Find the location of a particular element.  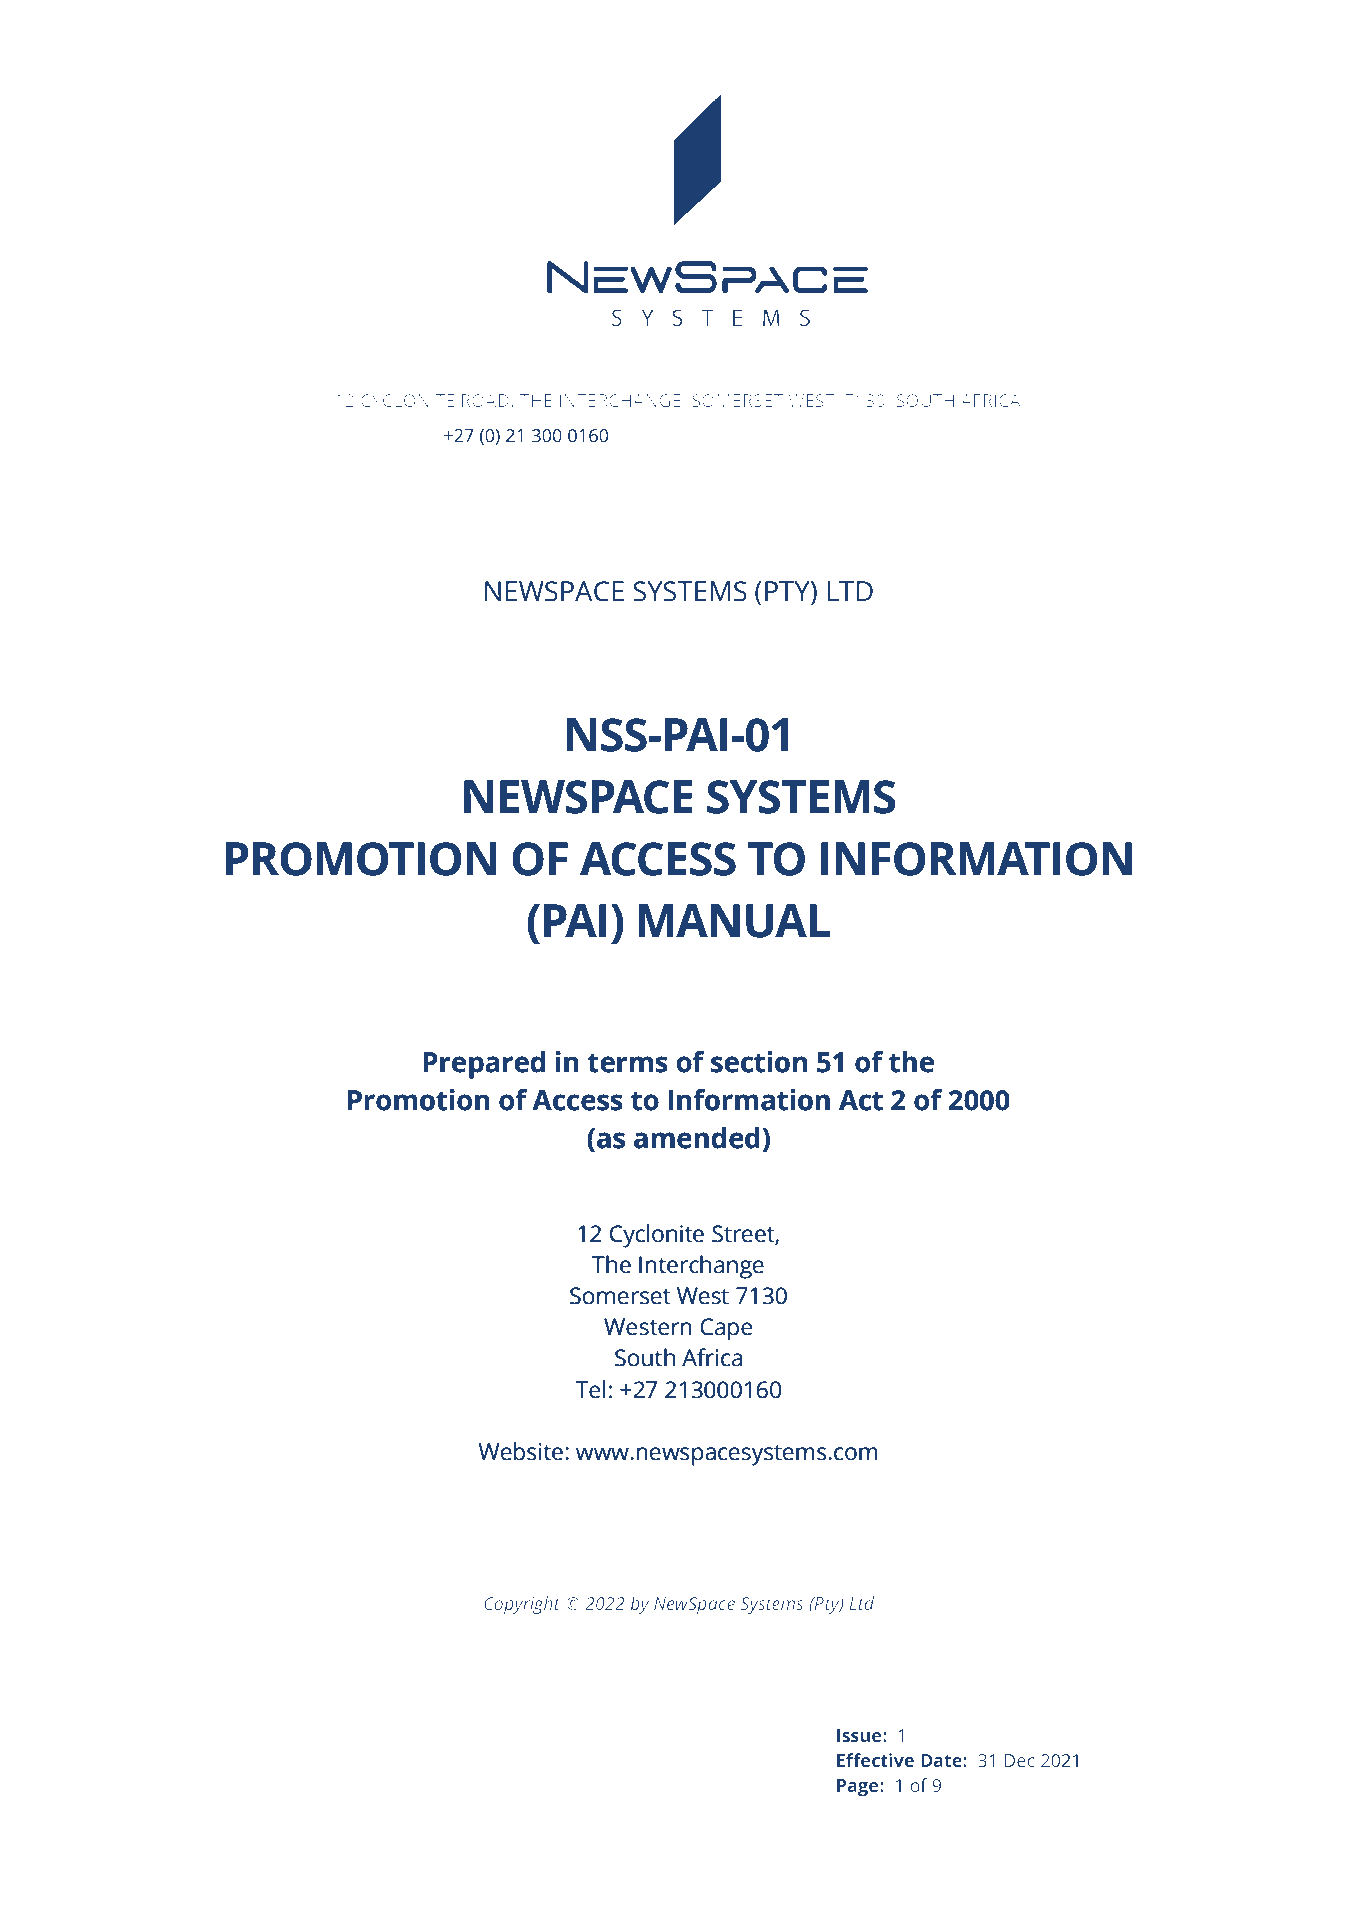

Tel is located at coordinates (590, 1389).
